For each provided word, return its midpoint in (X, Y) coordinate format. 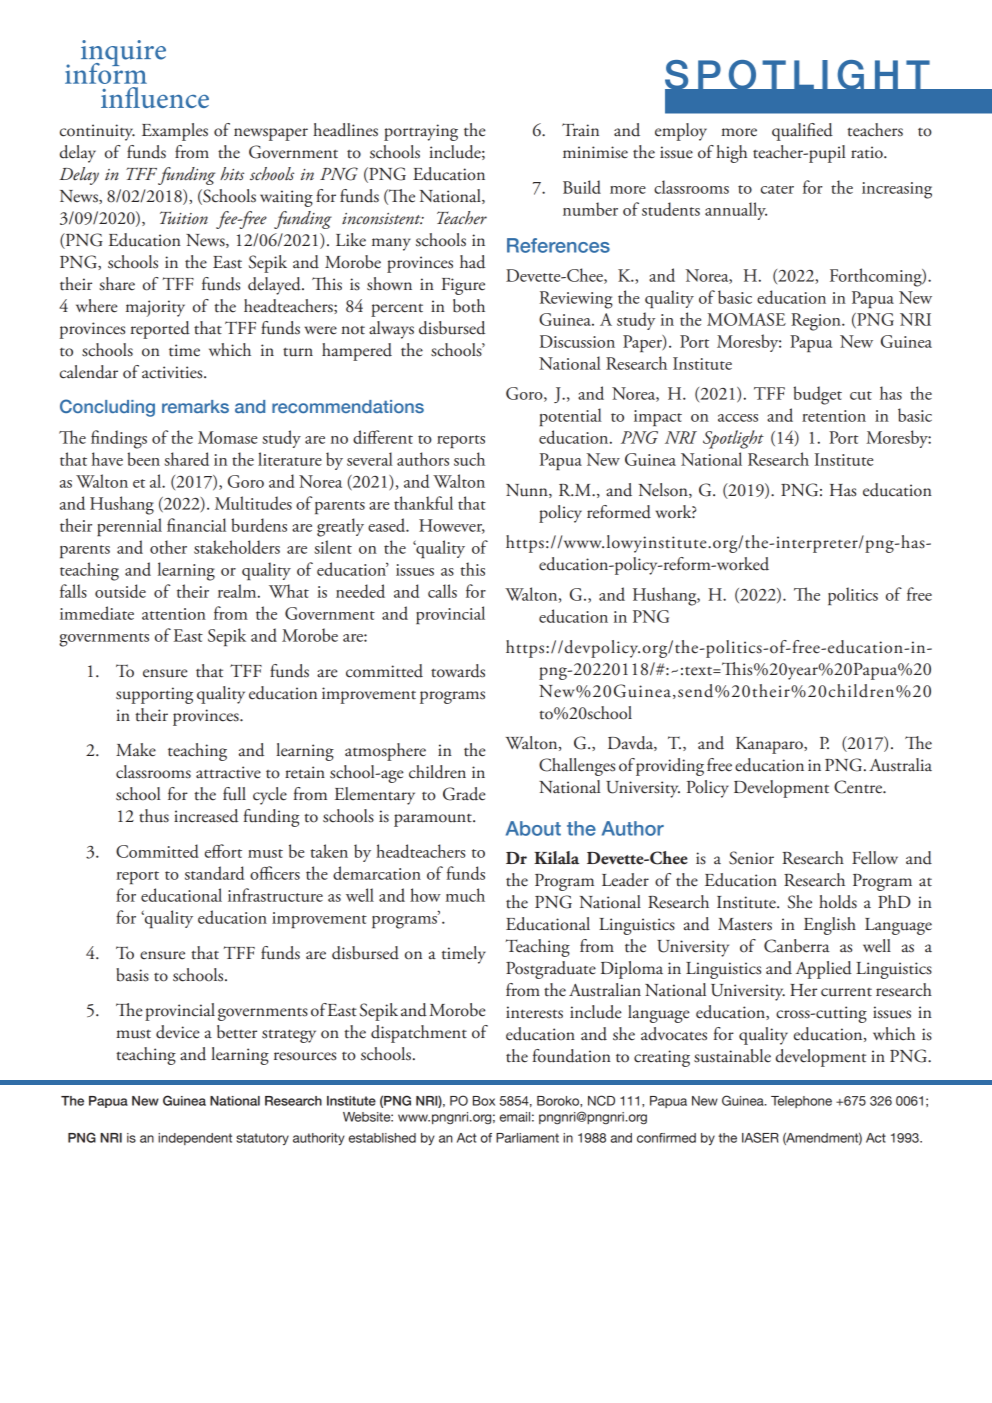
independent (195, 1139)
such (469, 459)
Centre (859, 787)
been (143, 459)
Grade (464, 794)
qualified (802, 132)
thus (154, 816)
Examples (175, 132)
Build (582, 187)
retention (834, 416)
